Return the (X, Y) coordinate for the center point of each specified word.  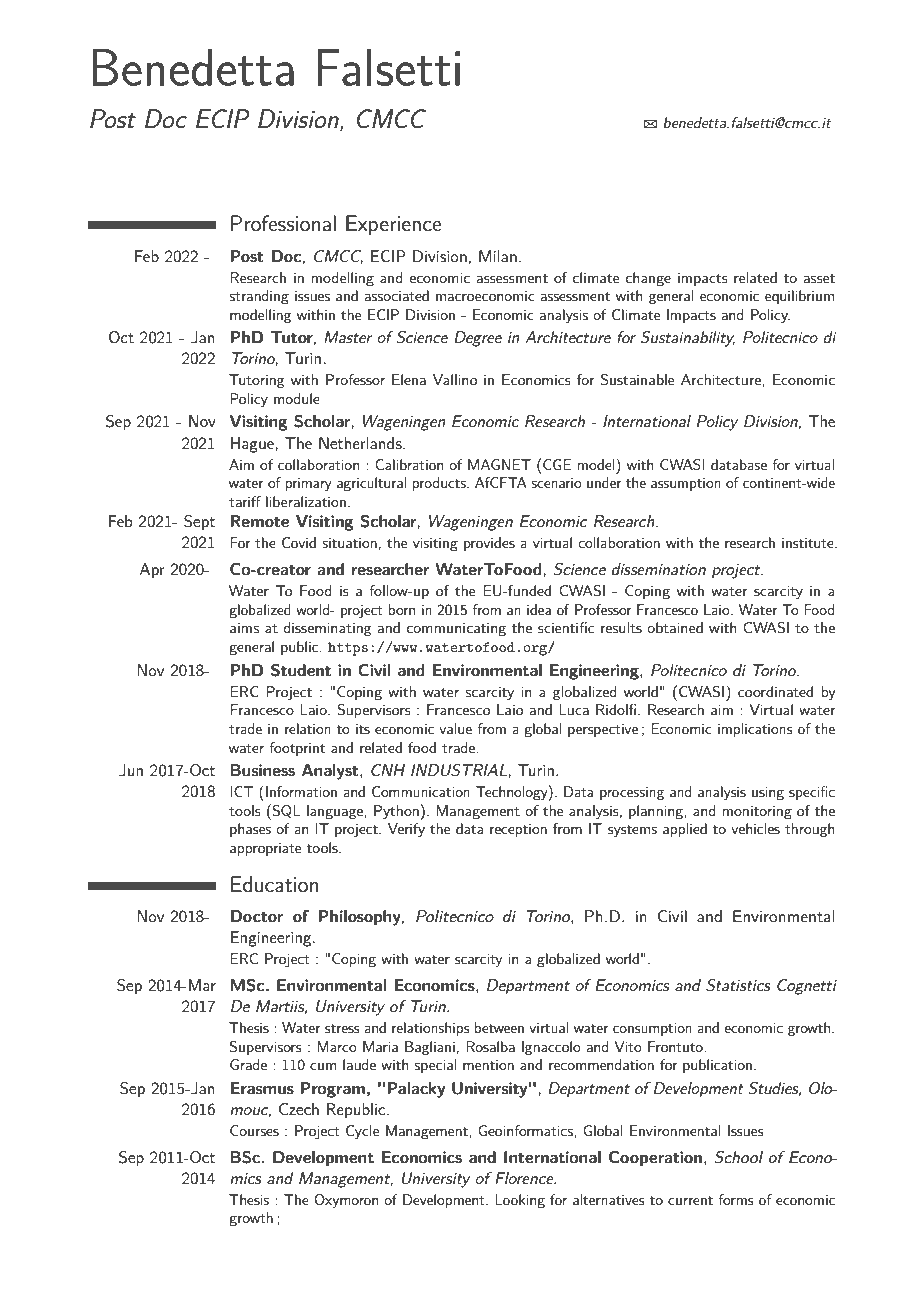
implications (755, 730)
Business (262, 770)
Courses (254, 1130)
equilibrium (799, 297)
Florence (525, 1178)
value (455, 728)
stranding (259, 297)
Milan (498, 256)
